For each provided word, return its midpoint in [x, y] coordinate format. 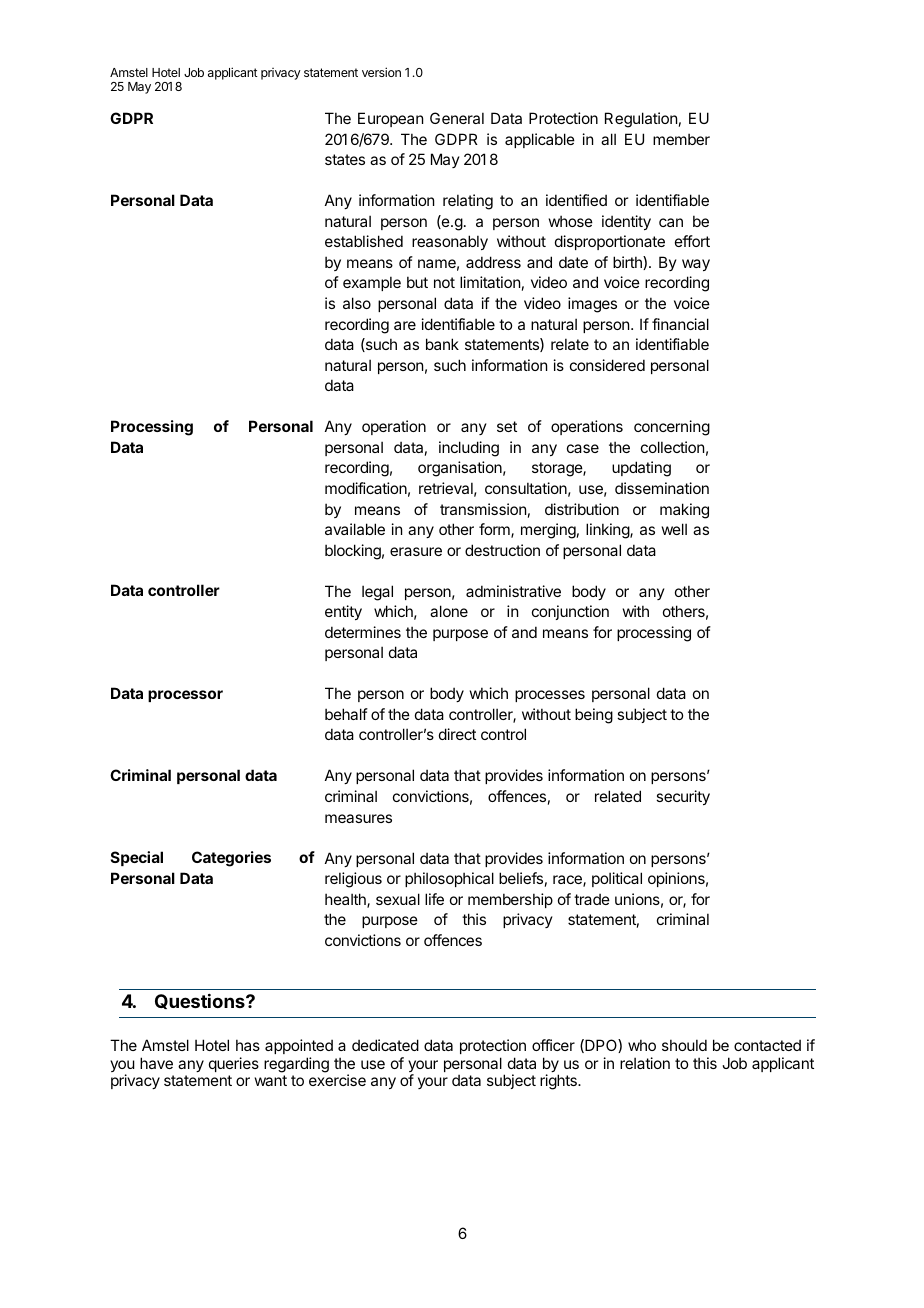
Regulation [641, 120]
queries [234, 1064]
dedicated [385, 1045]
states [345, 159]
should [684, 1045]
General [457, 118]
